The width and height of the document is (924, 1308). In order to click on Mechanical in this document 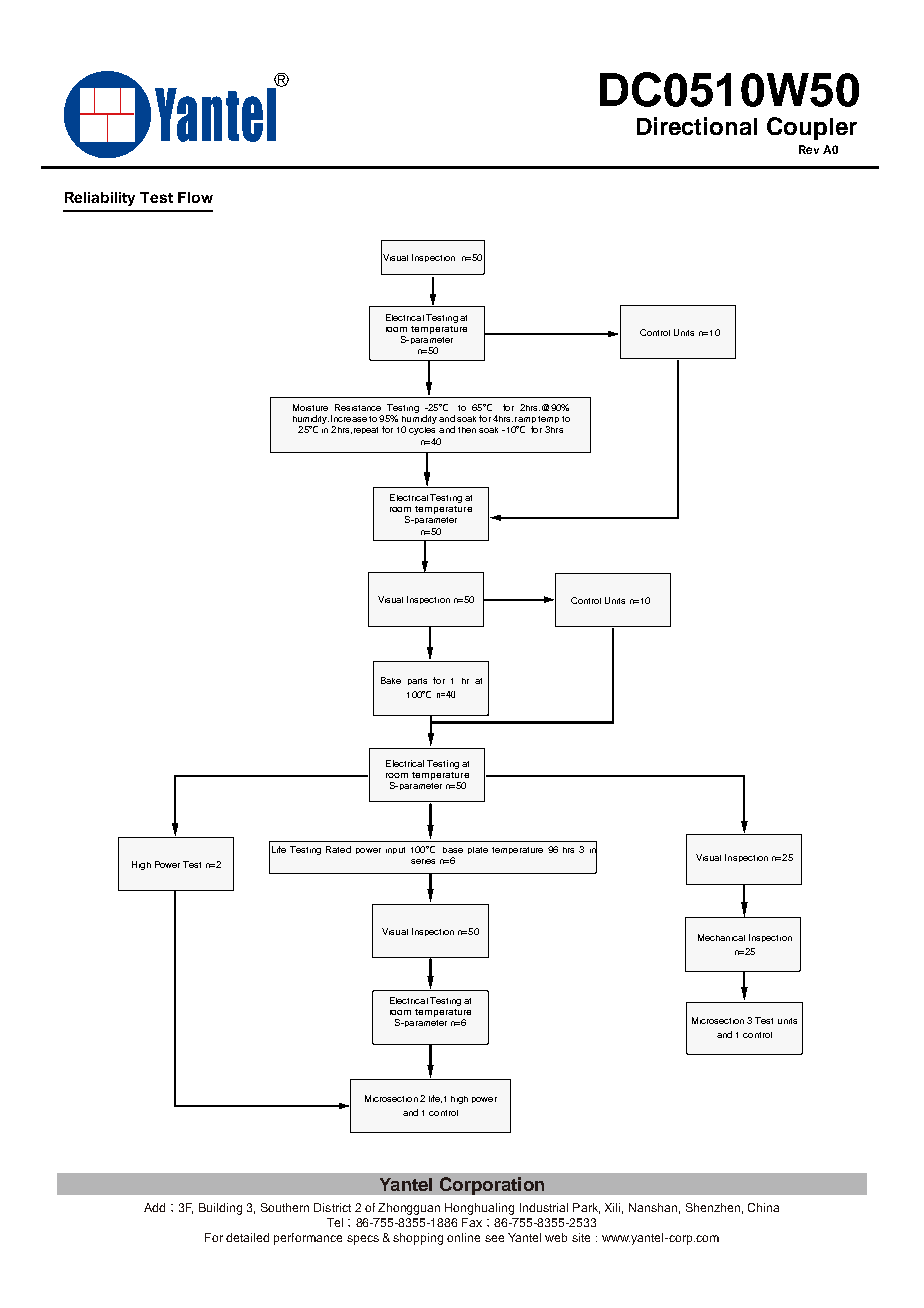, I will do `click(721, 937)`.
